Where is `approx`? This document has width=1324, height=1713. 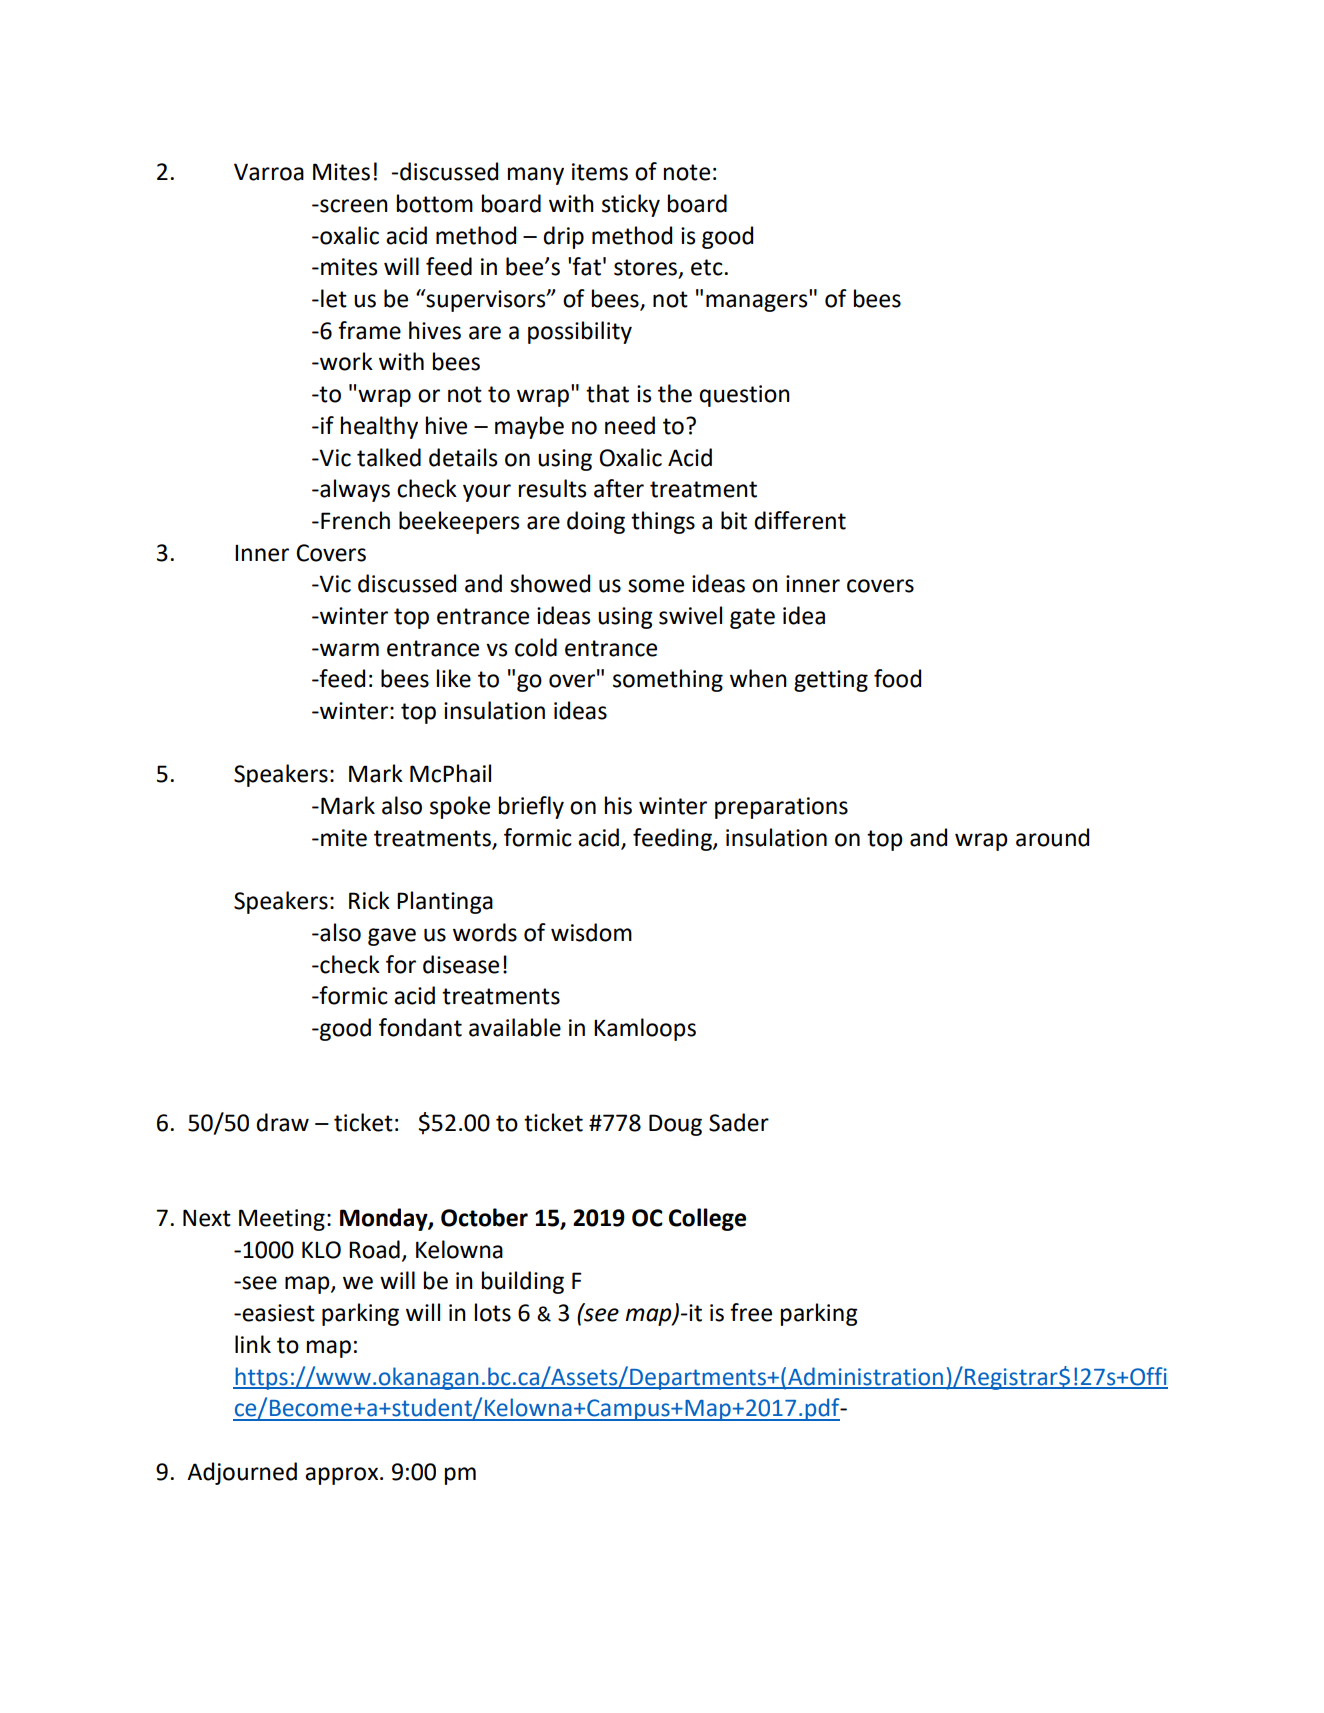
approx is located at coordinates (343, 1476).
